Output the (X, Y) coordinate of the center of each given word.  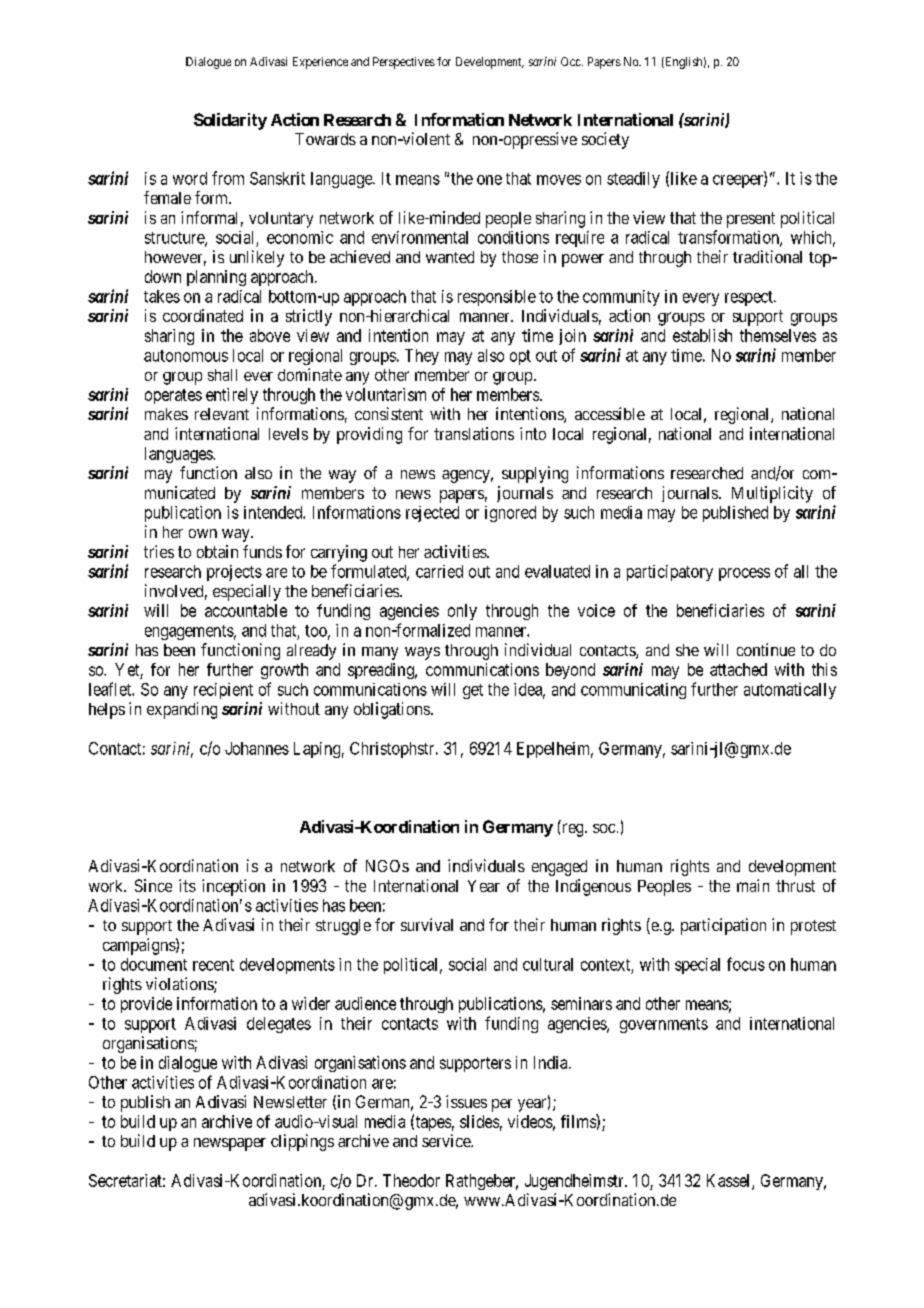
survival (427, 924)
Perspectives (404, 63)
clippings (302, 1142)
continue (766, 649)
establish (702, 335)
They (422, 357)
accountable (246, 610)
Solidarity (230, 121)
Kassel (730, 1181)
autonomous (186, 356)
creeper (739, 181)
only (462, 612)
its (187, 885)
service (447, 1140)
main (753, 885)
